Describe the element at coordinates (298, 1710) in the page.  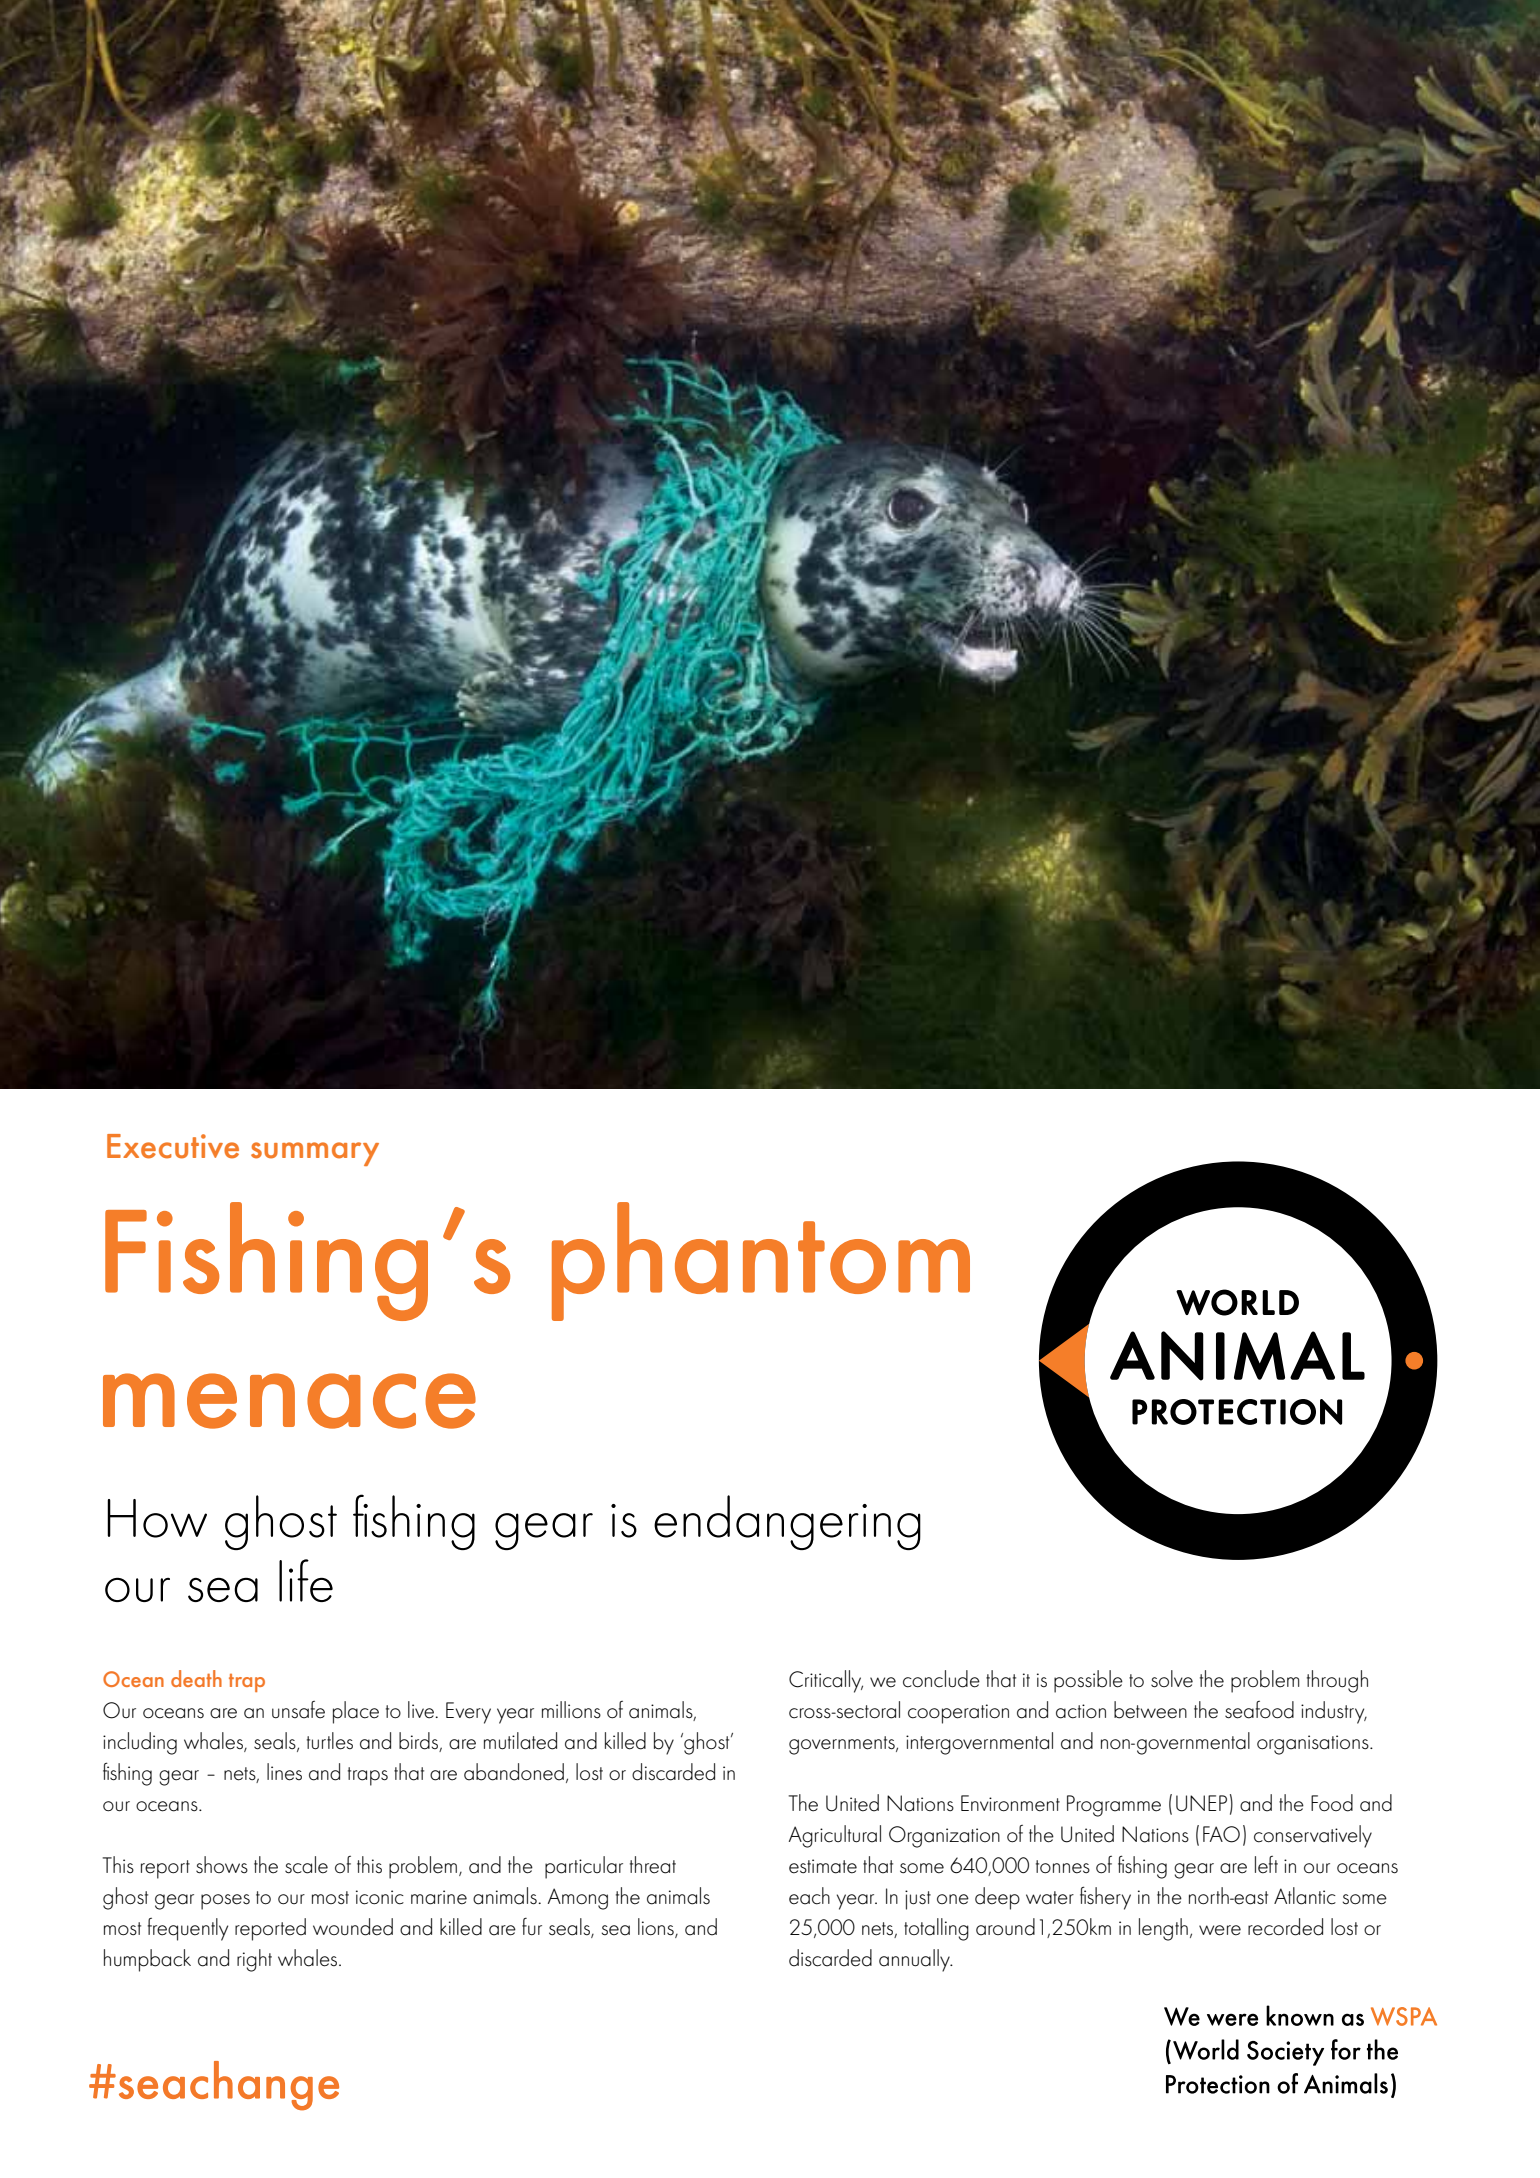
I see `unsafe` at that location.
